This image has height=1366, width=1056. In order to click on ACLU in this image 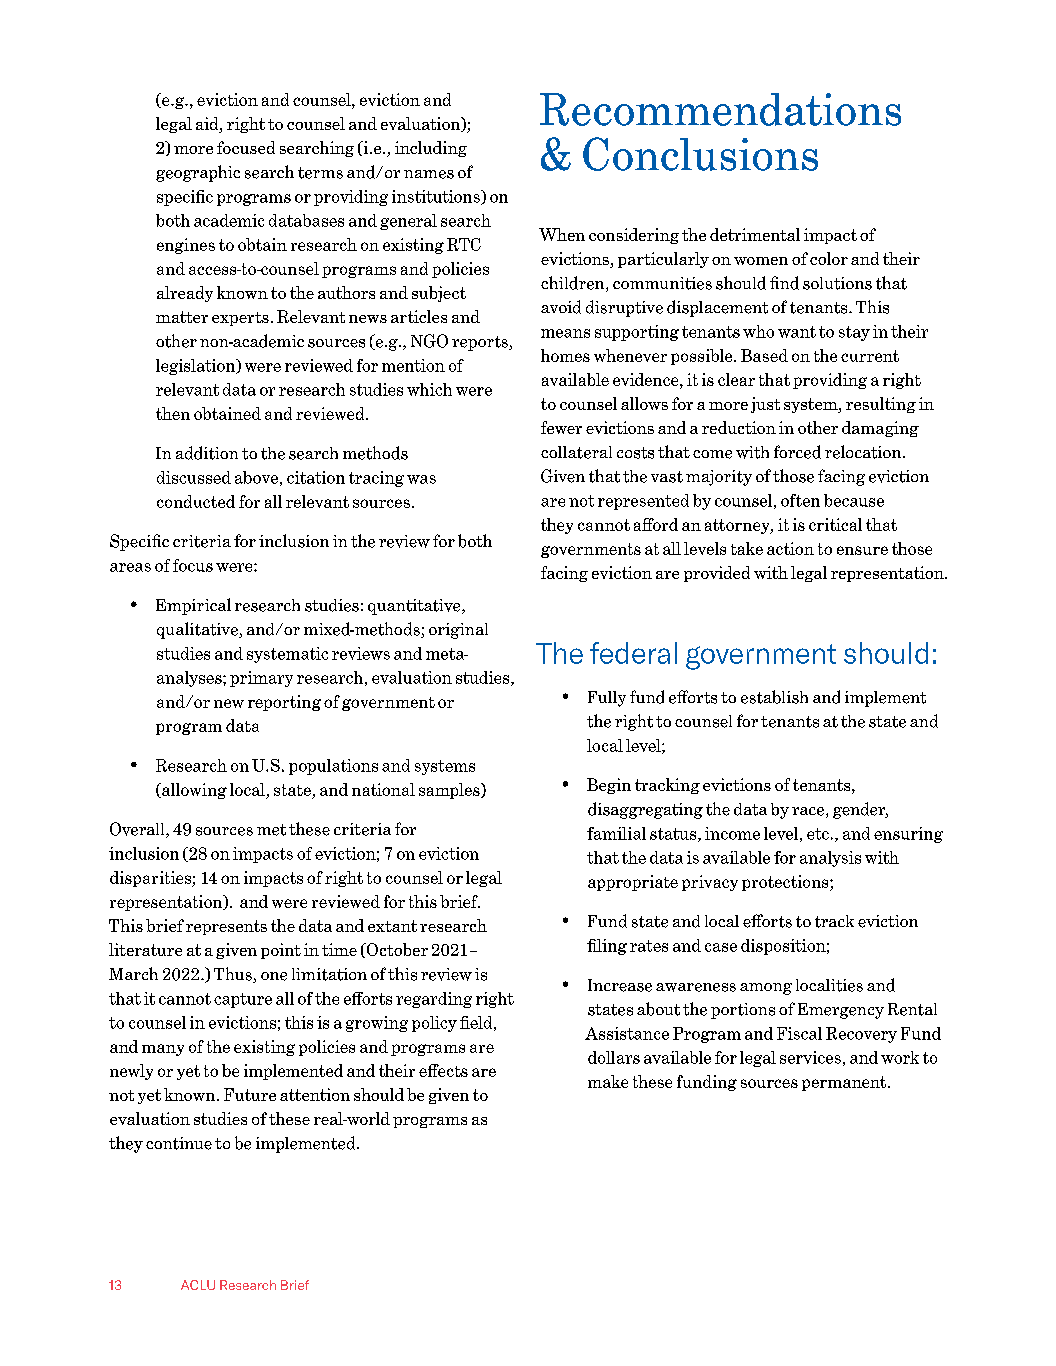, I will do `click(198, 1285)`.
